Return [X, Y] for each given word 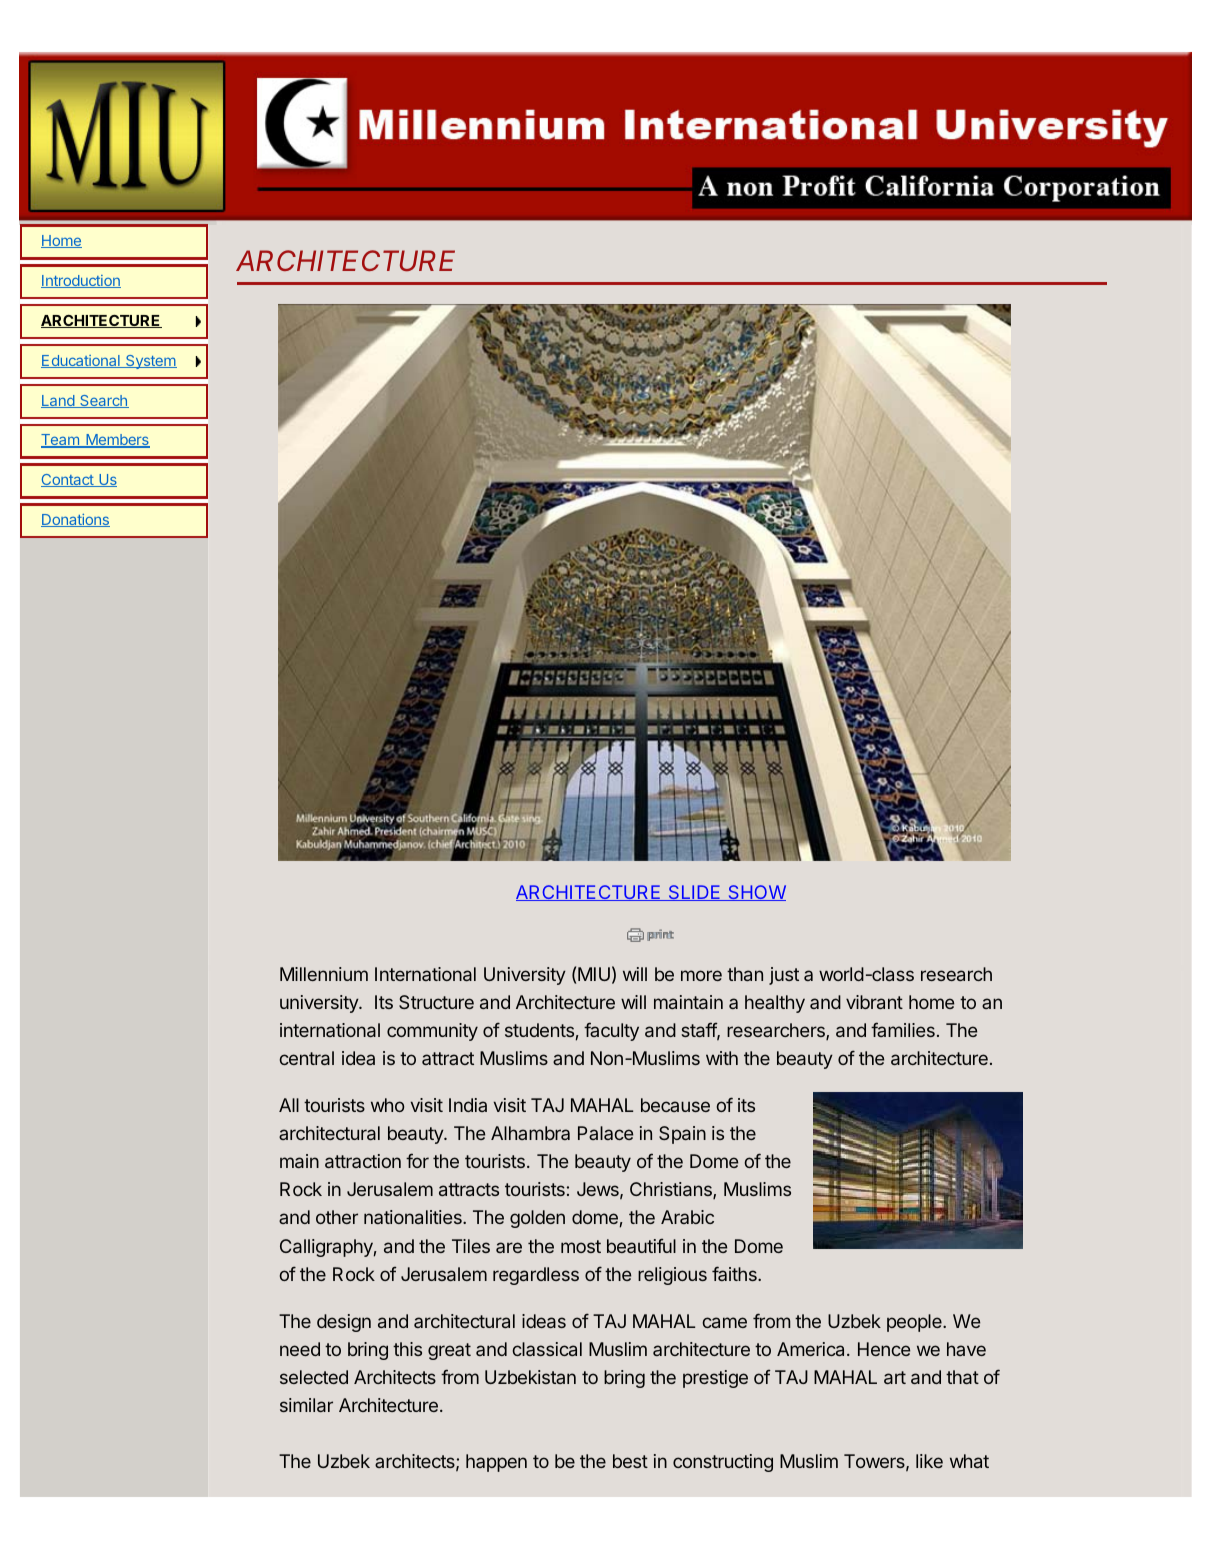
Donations [75, 520]
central [306, 1058]
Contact [68, 480]
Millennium [324, 974]
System [150, 362]
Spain [682, 1135]
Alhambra [530, 1133]
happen [496, 1463]
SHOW [756, 893]
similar [306, 1405]
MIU [594, 974]
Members [117, 441]
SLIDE [694, 893]
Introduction [81, 281]
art [895, 1377]
